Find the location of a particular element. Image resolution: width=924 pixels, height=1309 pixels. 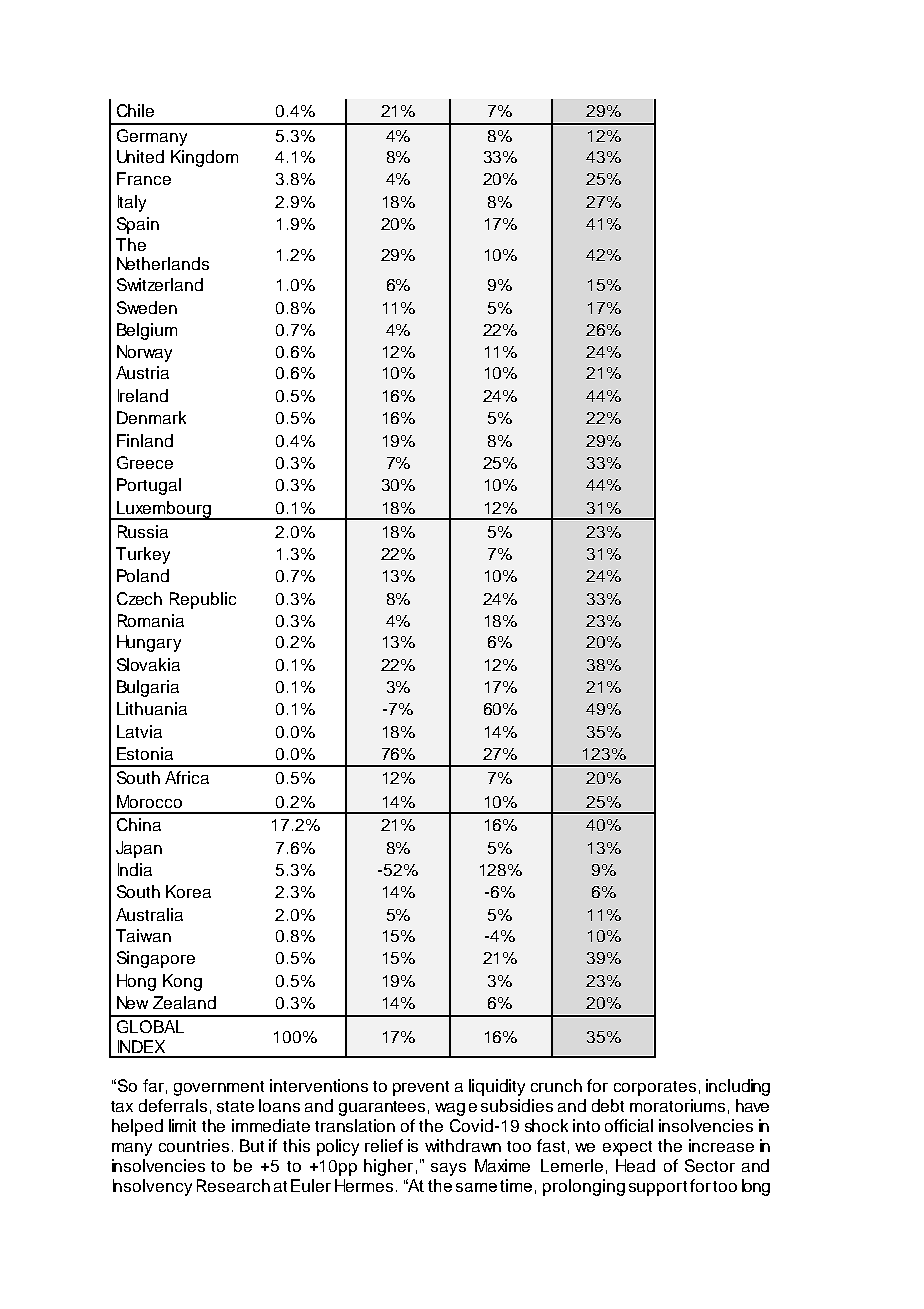

Sector is located at coordinates (710, 1165).
